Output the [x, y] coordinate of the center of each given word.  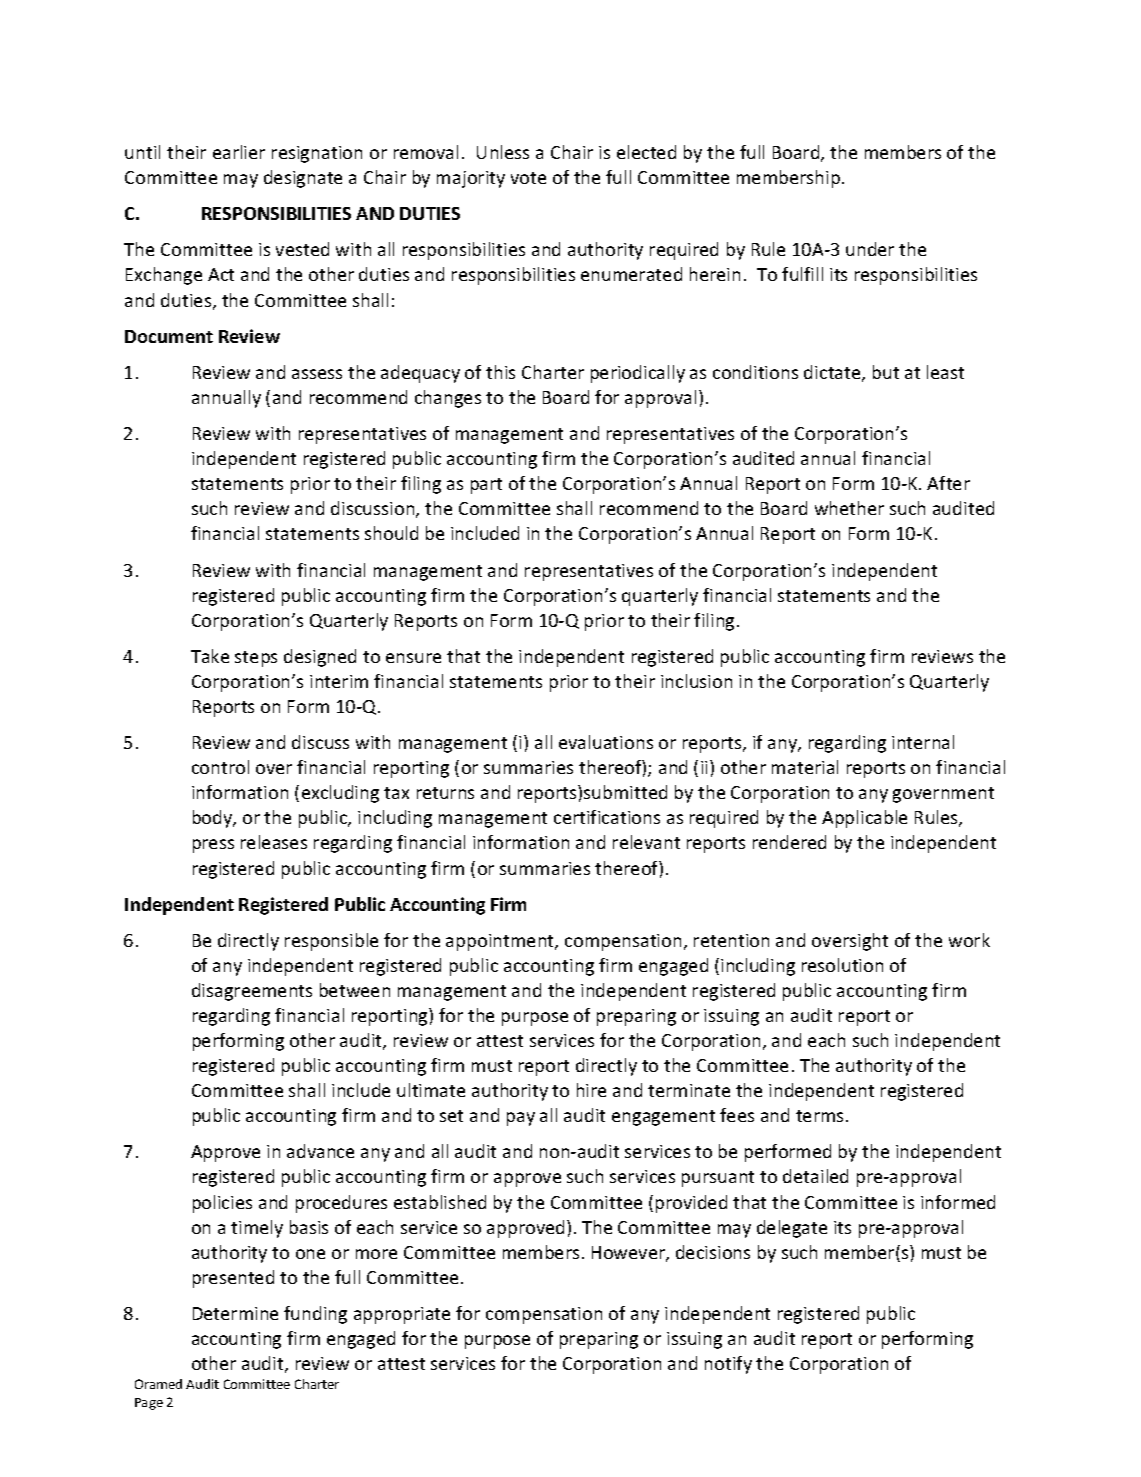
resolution [842, 965]
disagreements [252, 992]
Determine [235, 1313]
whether [849, 508]
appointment [501, 942]
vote [528, 178]
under [870, 249]
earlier [239, 152]
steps [256, 659]
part [486, 486]
